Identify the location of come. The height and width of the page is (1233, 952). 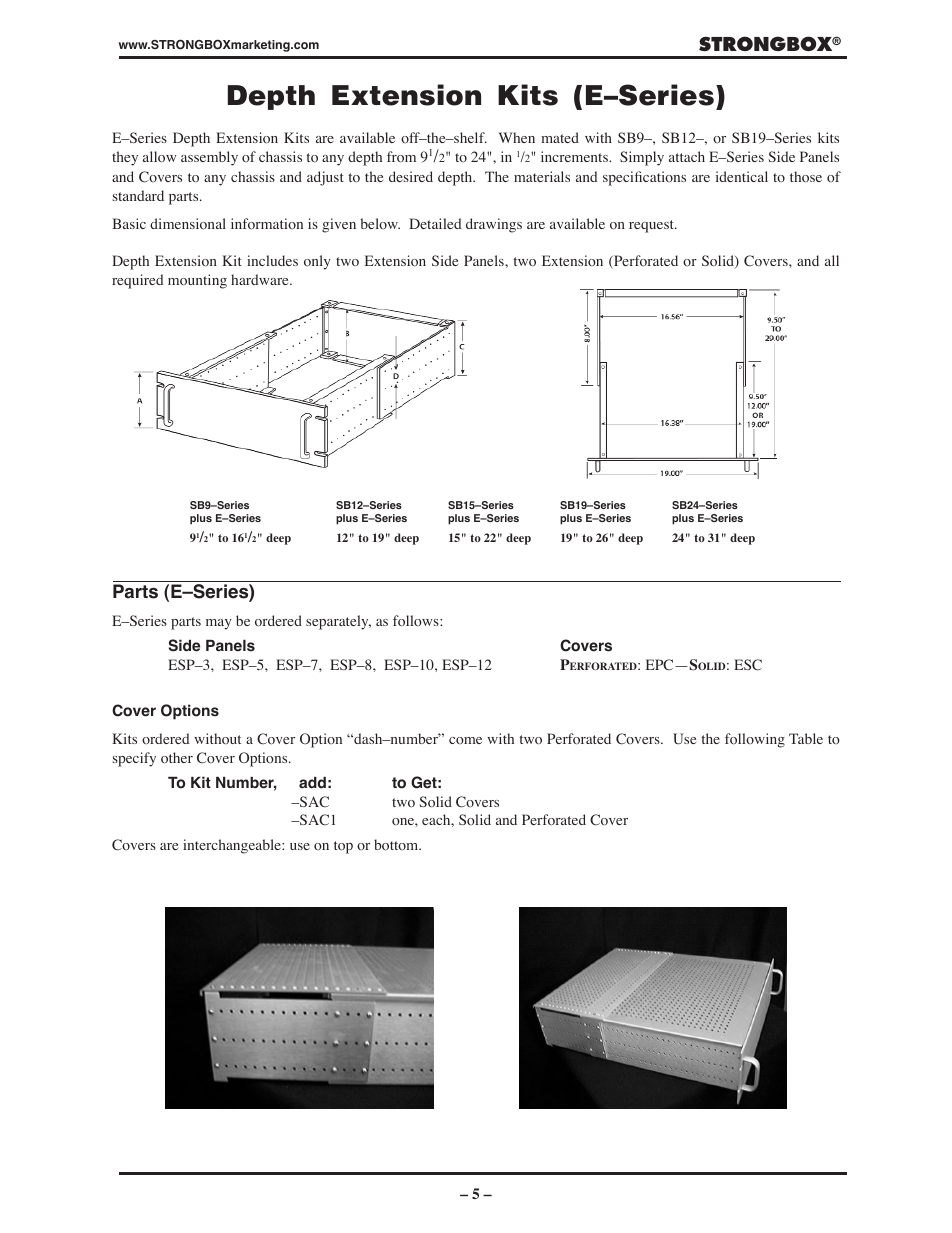
(465, 740).
